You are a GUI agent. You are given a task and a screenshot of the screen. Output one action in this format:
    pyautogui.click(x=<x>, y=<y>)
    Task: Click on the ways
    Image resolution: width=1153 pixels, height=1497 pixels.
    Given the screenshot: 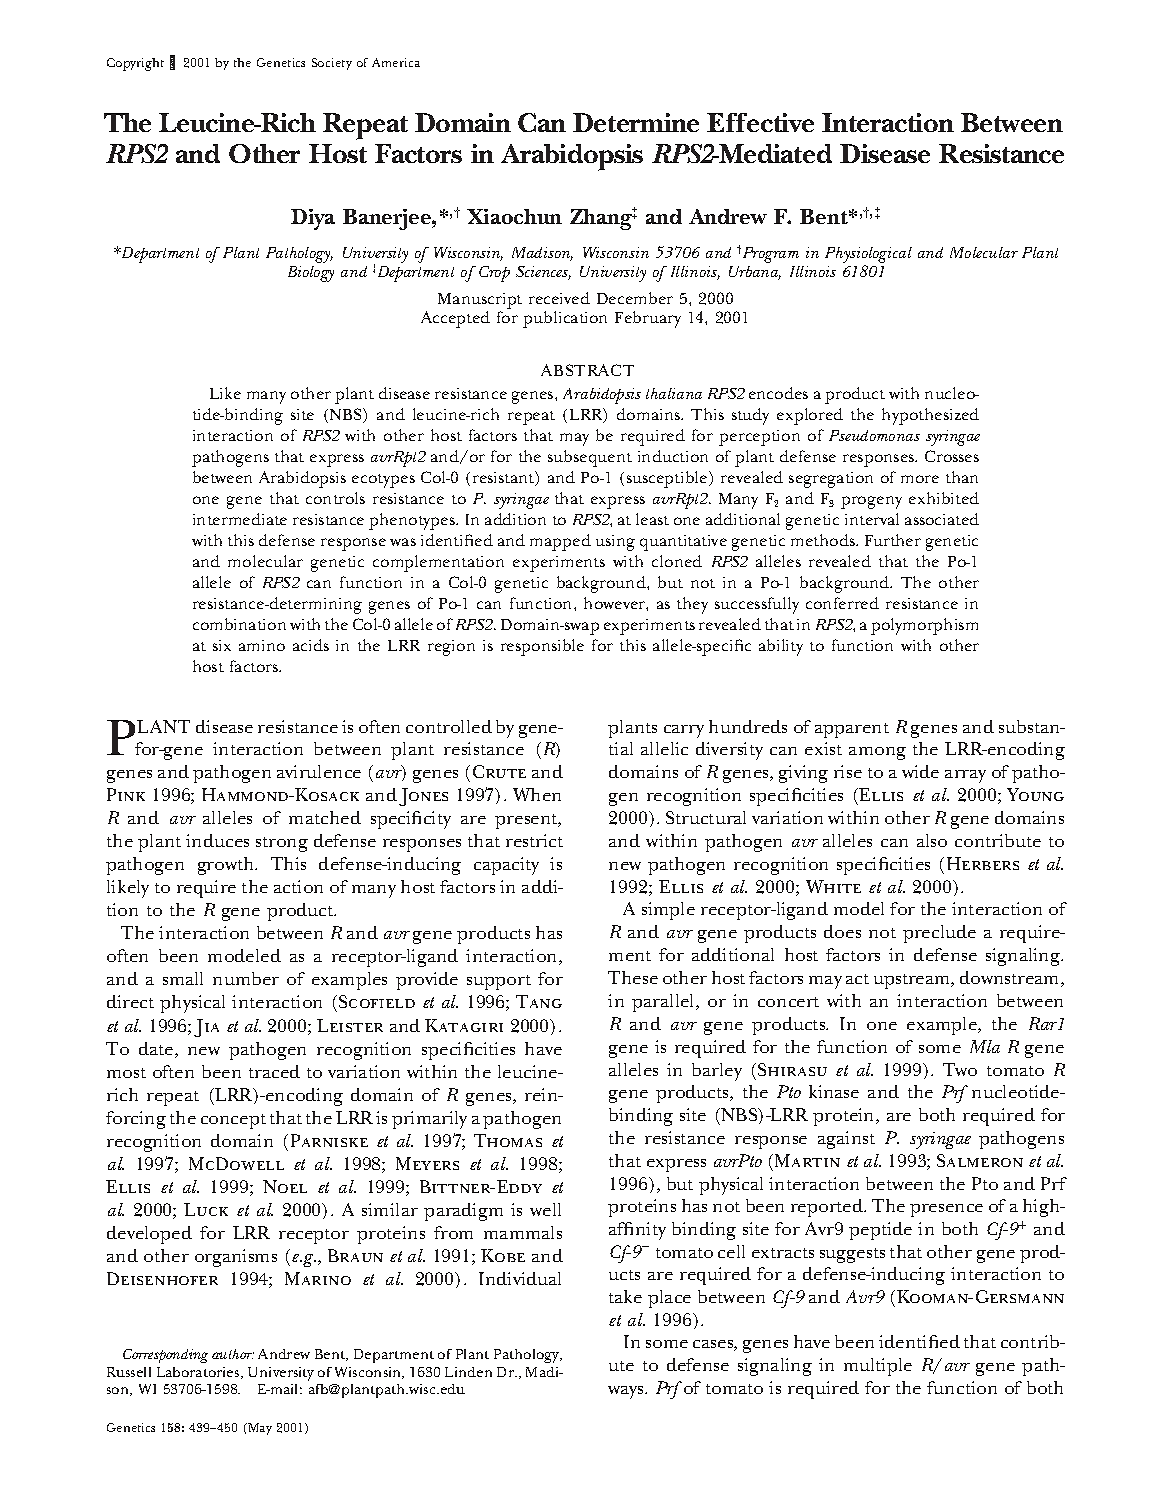 What is the action you would take?
    pyautogui.click(x=627, y=1392)
